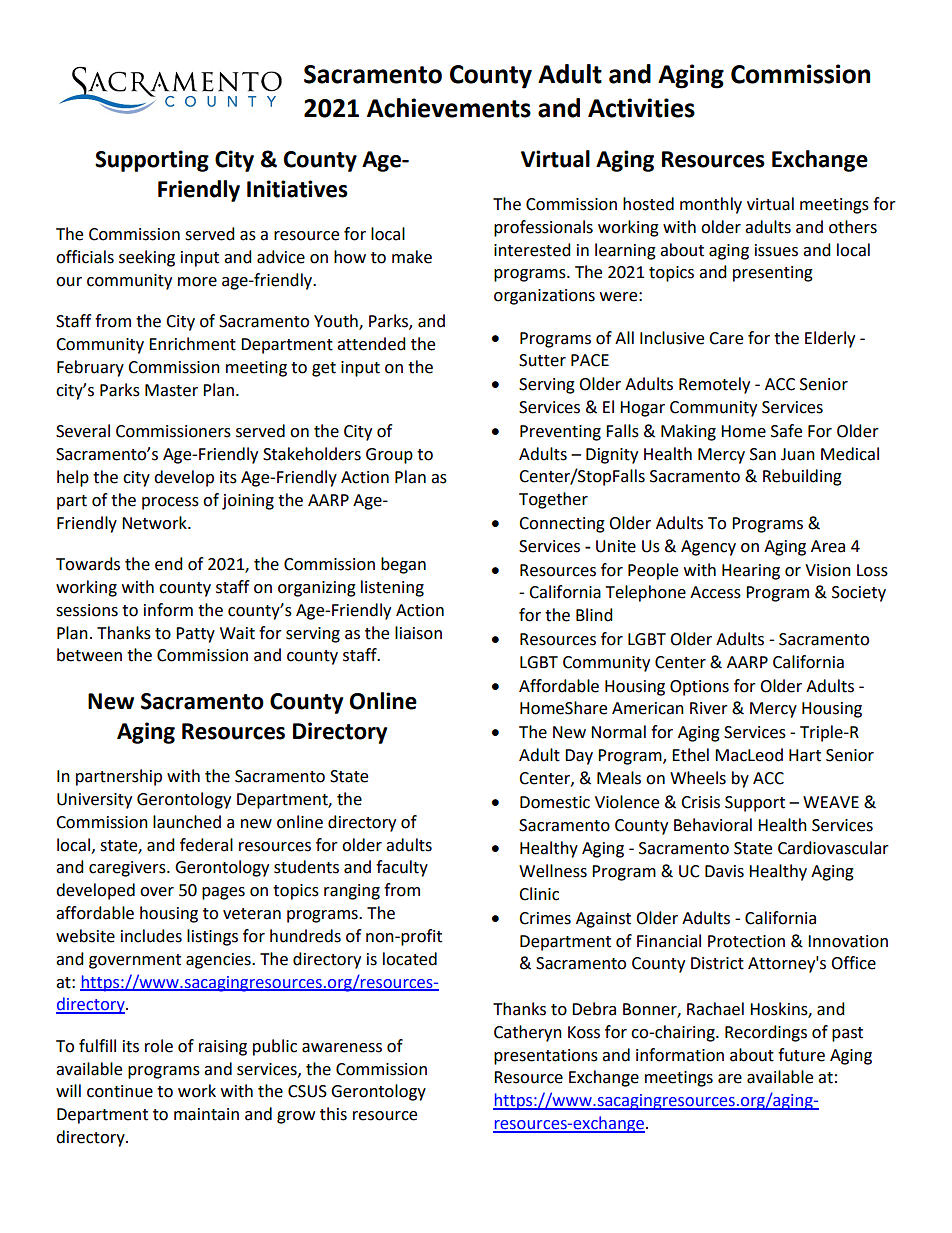 The image size is (952, 1233). What do you see at coordinates (714, 385) in the document?
I see `Remotely` at bounding box center [714, 385].
